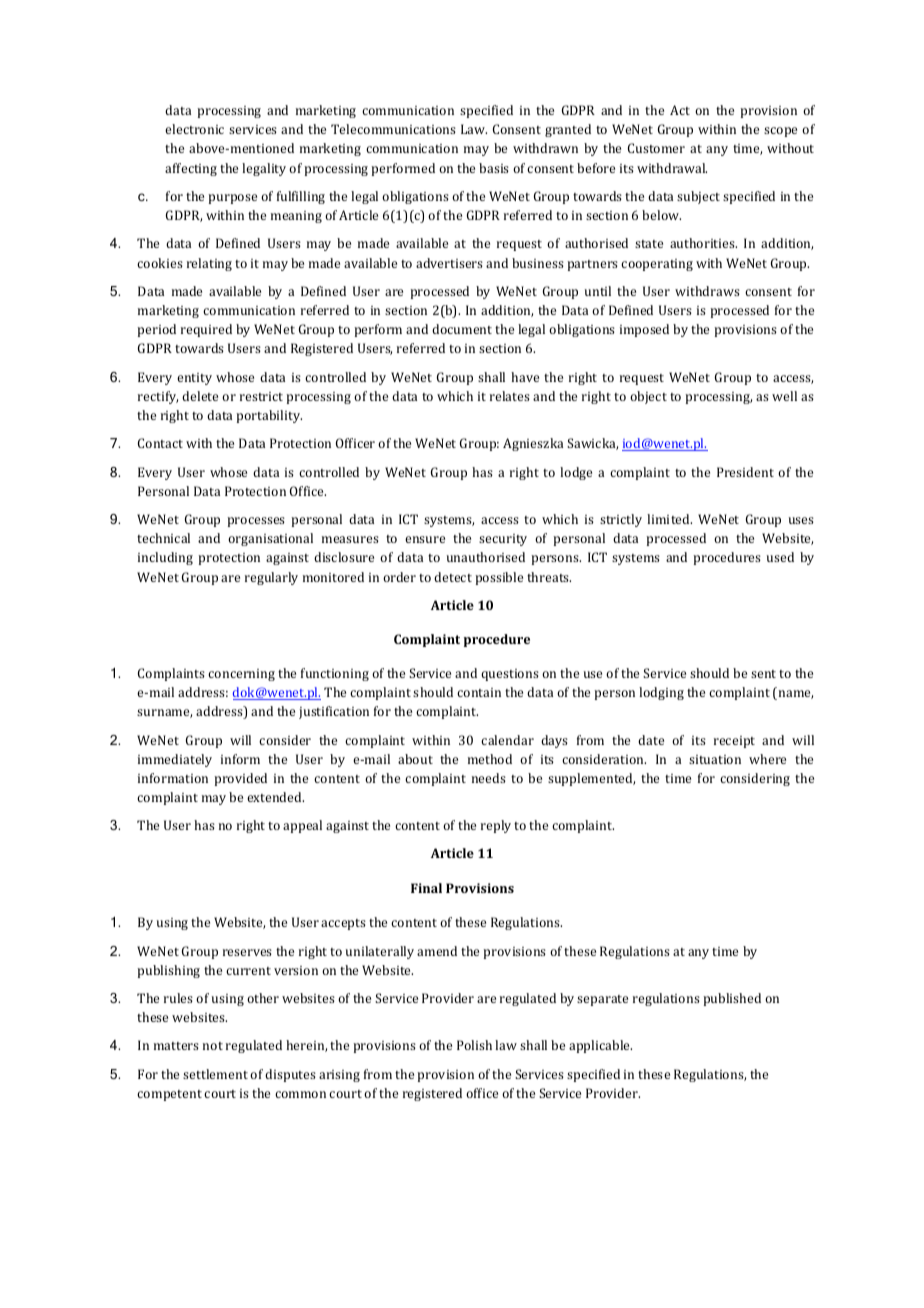 The image size is (924, 1308). Describe the element at coordinates (474, 1045) in the image. I see `Polish` at that location.
